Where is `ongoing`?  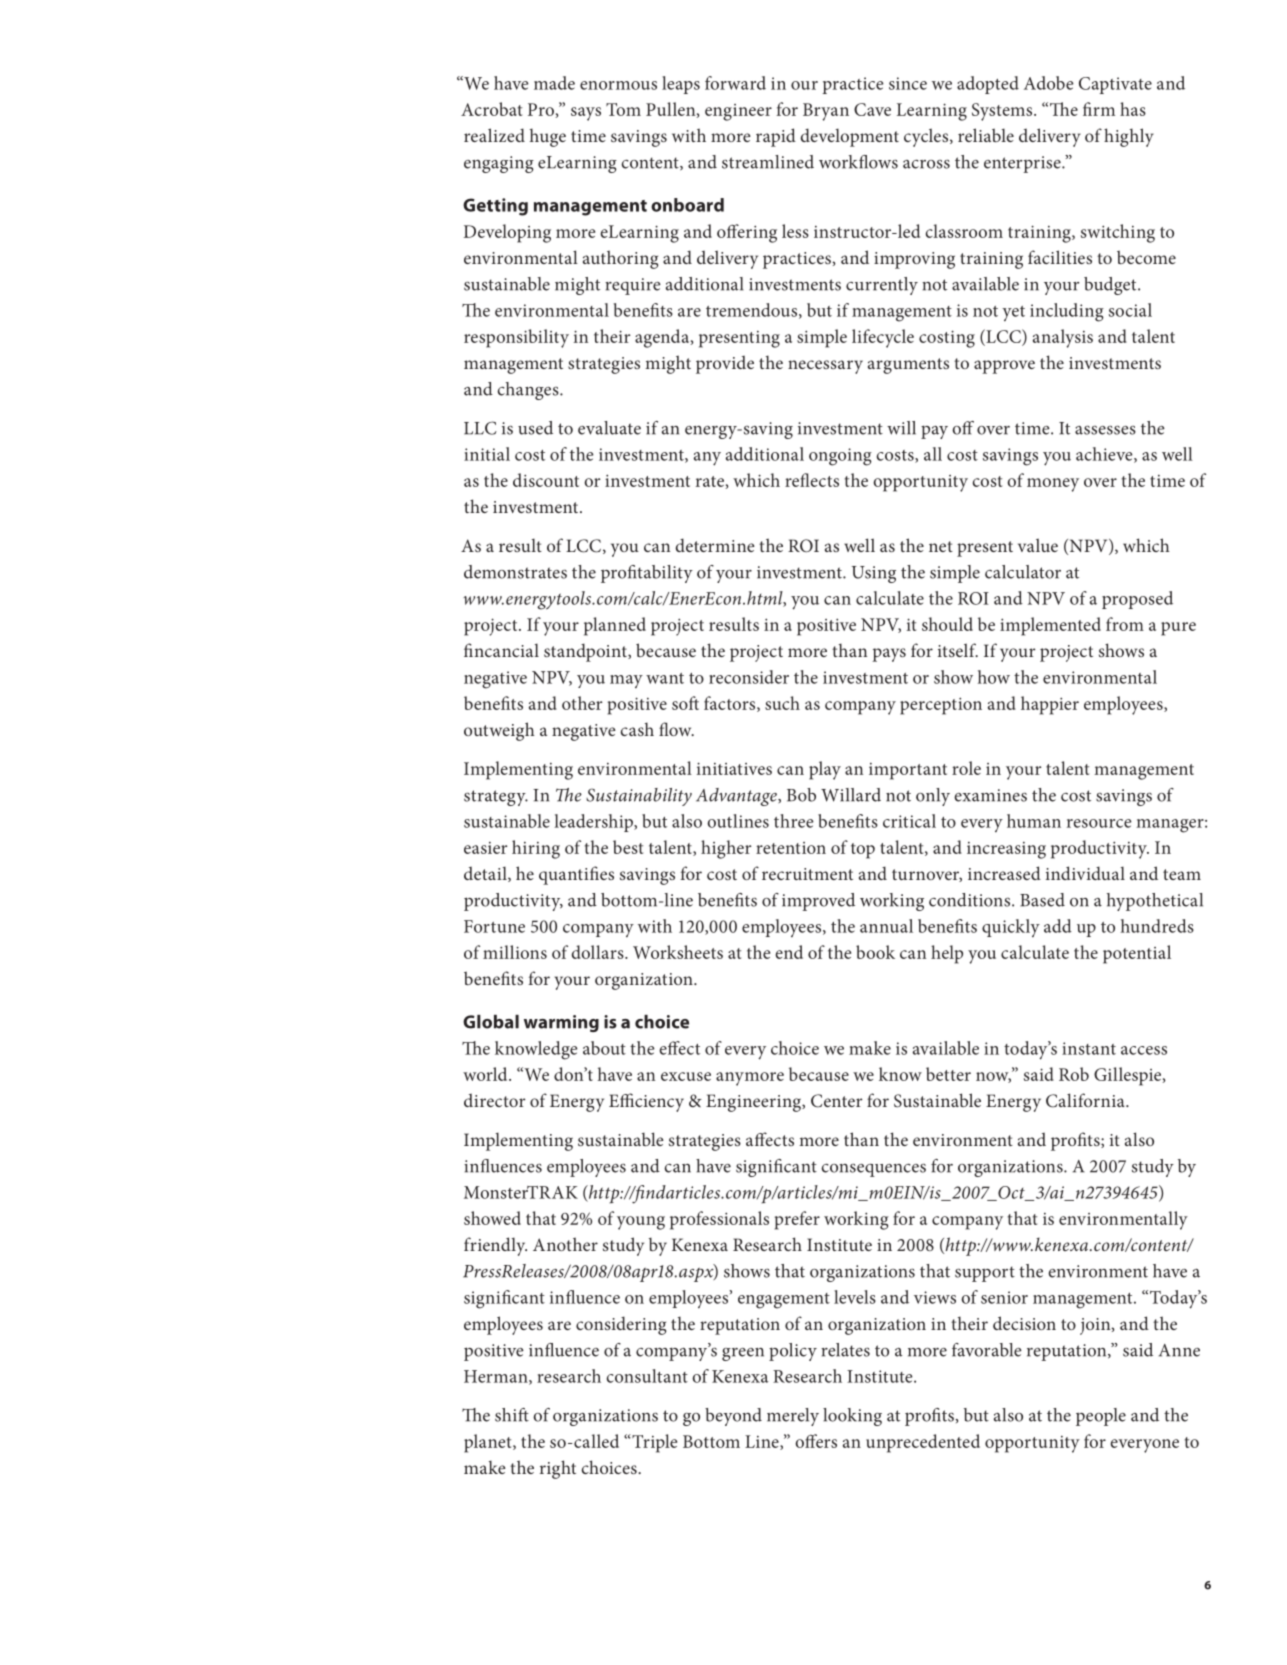 ongoing is located at coordinates (840, 457).
